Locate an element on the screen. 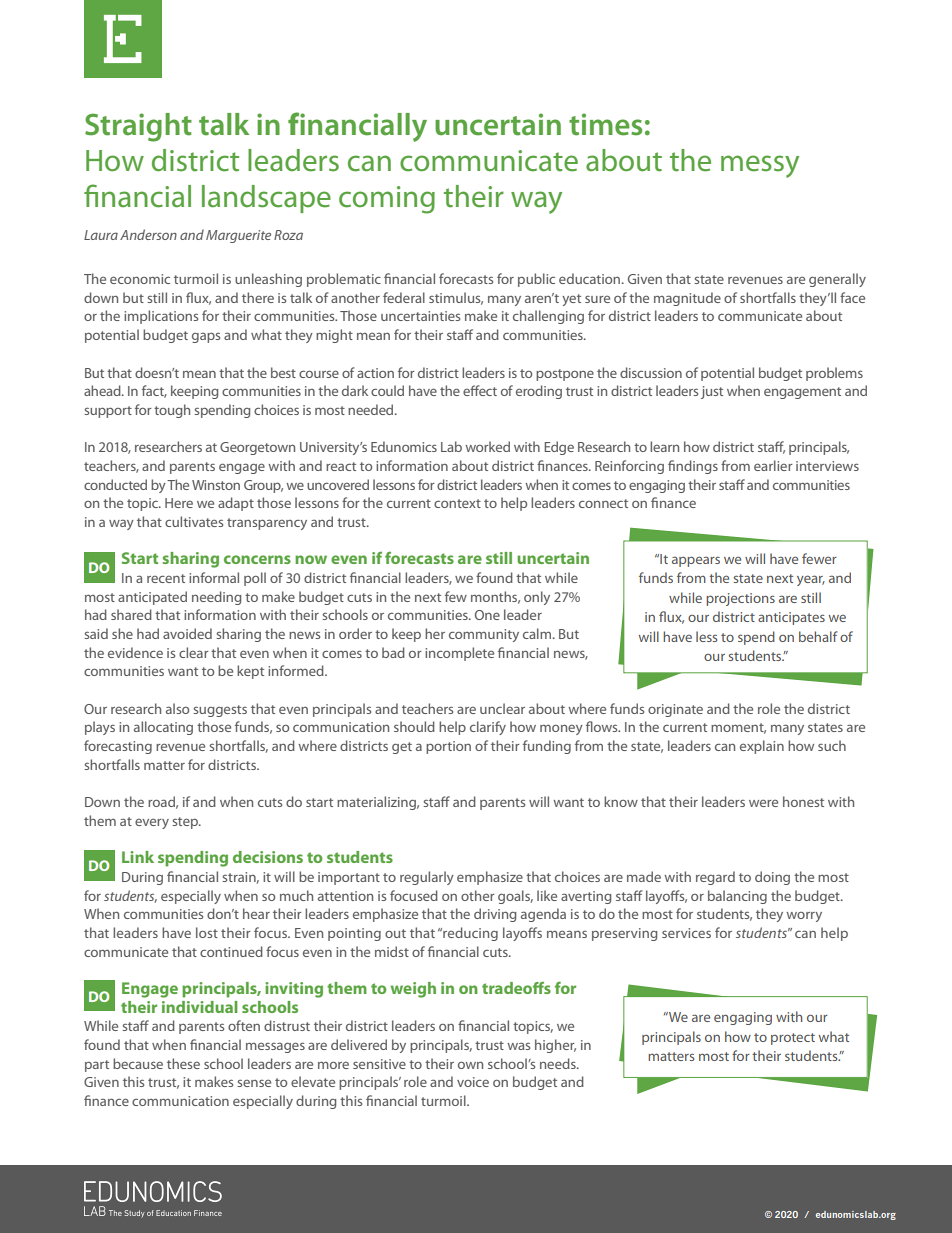  earlier is located at coordinates (773, 465).
